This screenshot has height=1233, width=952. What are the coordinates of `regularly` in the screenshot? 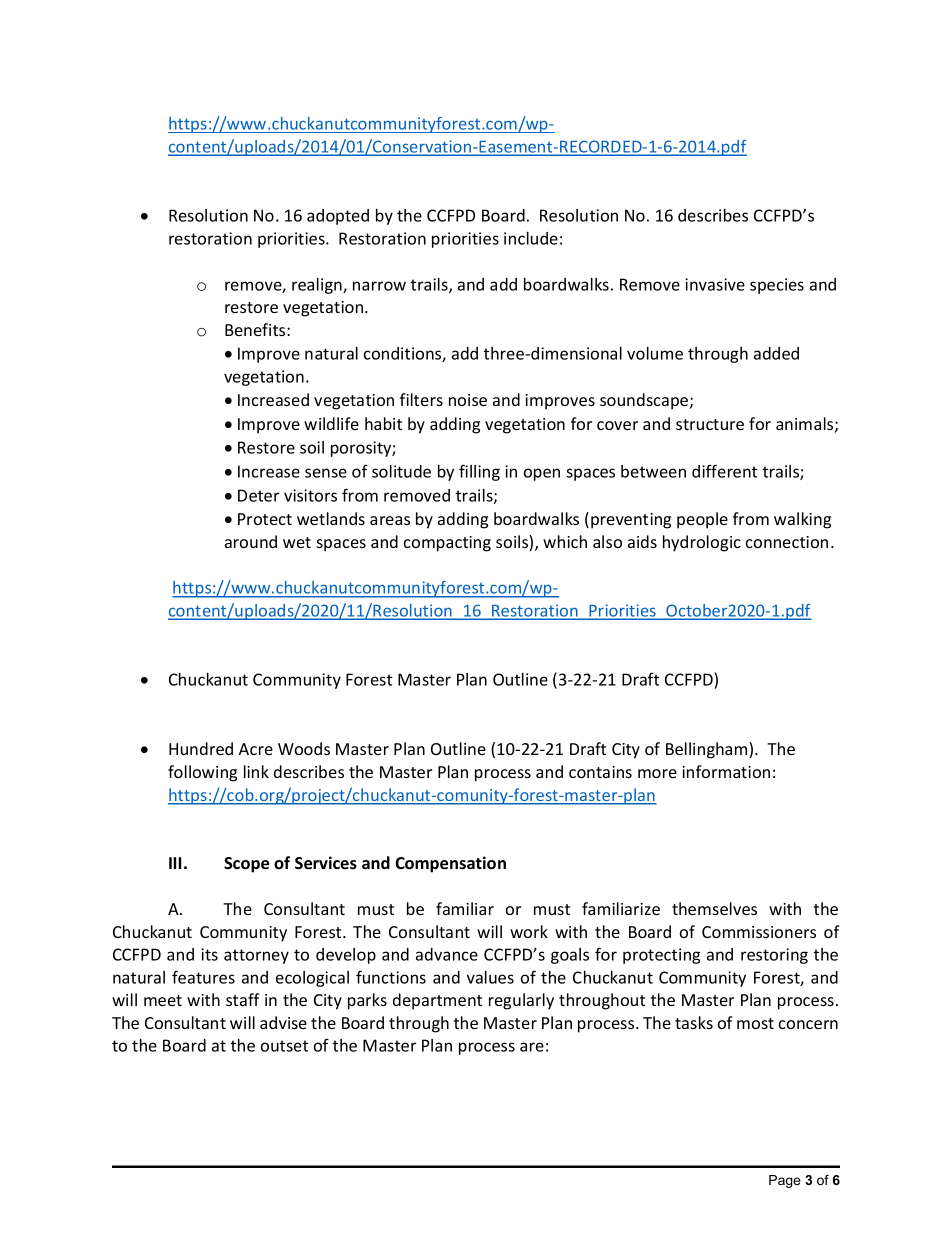 It's located at (521, 1001).
